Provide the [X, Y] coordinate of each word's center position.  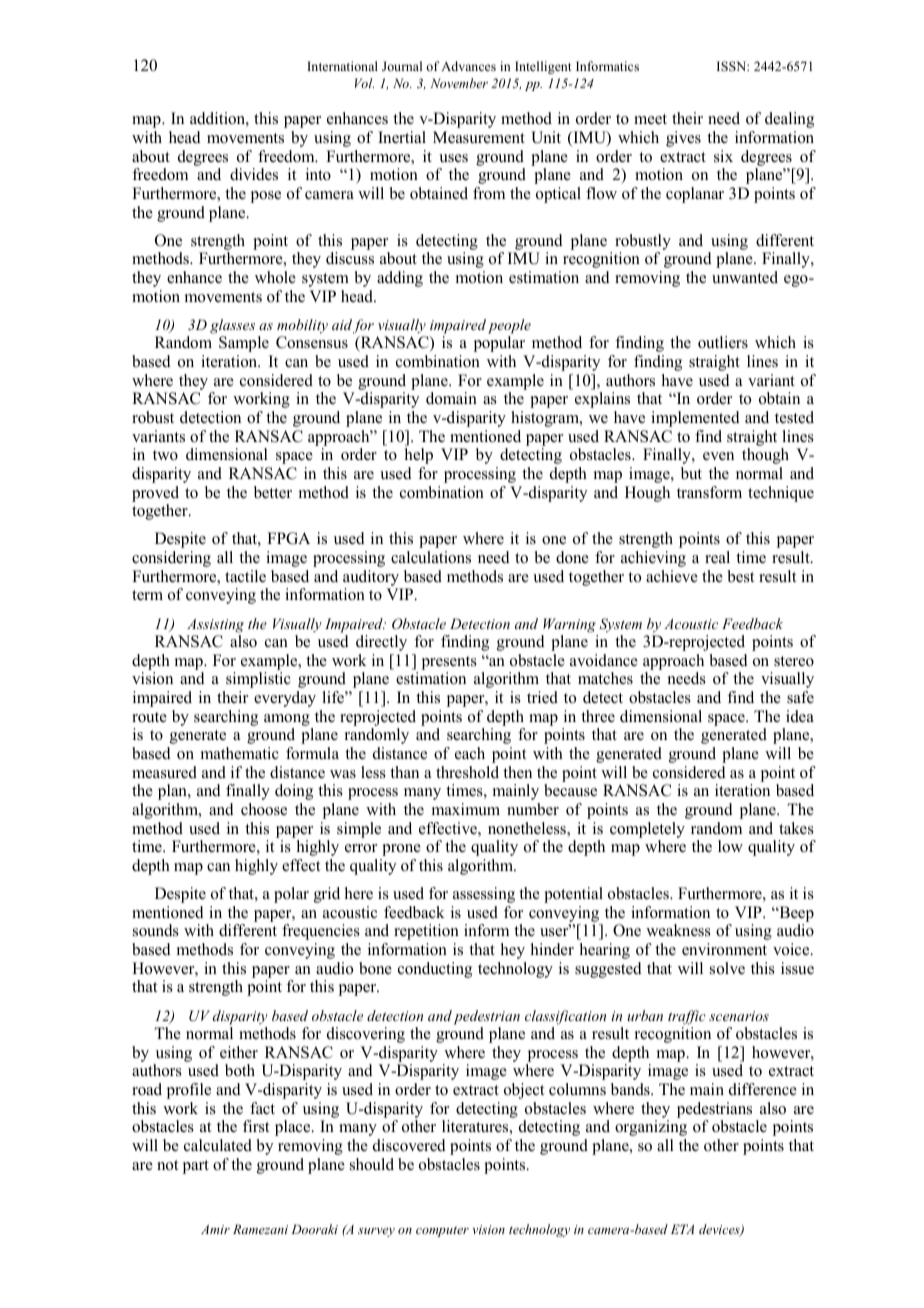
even [718, 456]
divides [254, 174]
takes [796, 828]
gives [683, 139]
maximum [466, 809]
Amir [215, 1229]
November [459, 83]
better [273, 492]
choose [264, 809]
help [419, 456]
